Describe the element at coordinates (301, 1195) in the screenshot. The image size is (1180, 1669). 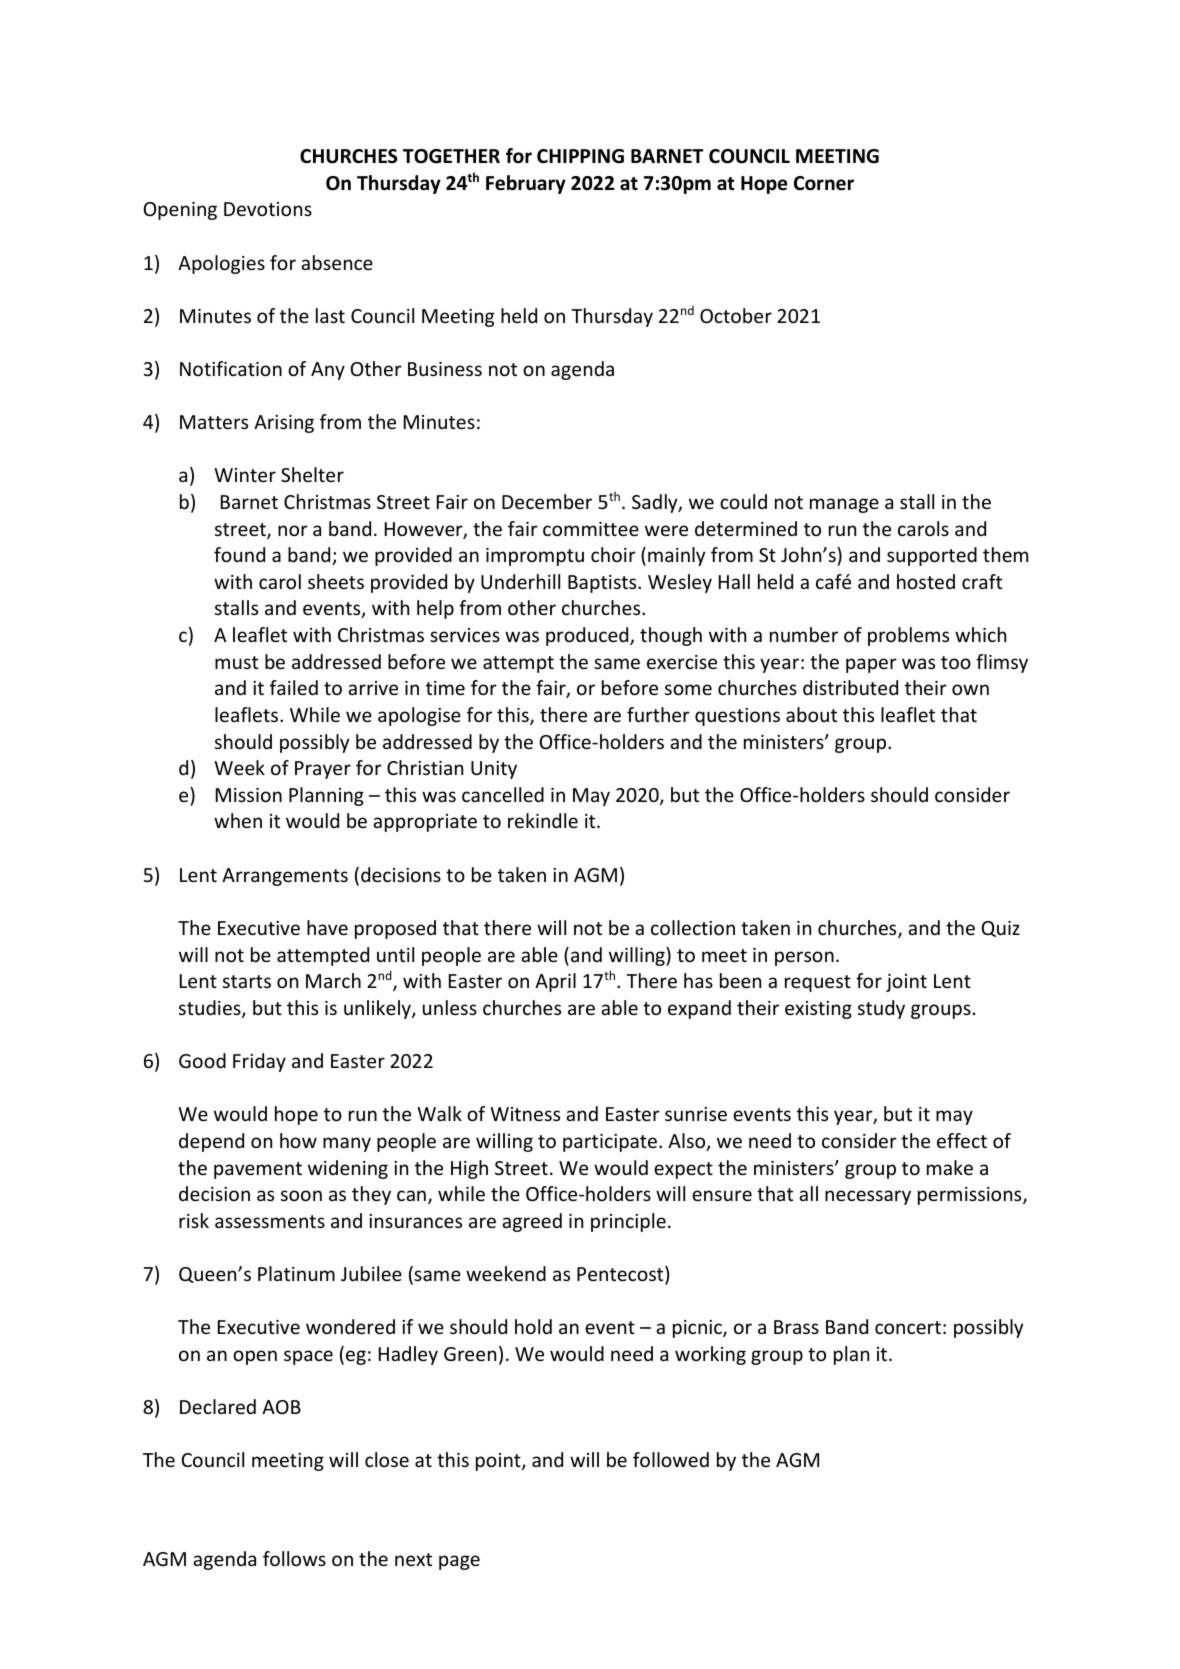
I see `soon` at that location.
